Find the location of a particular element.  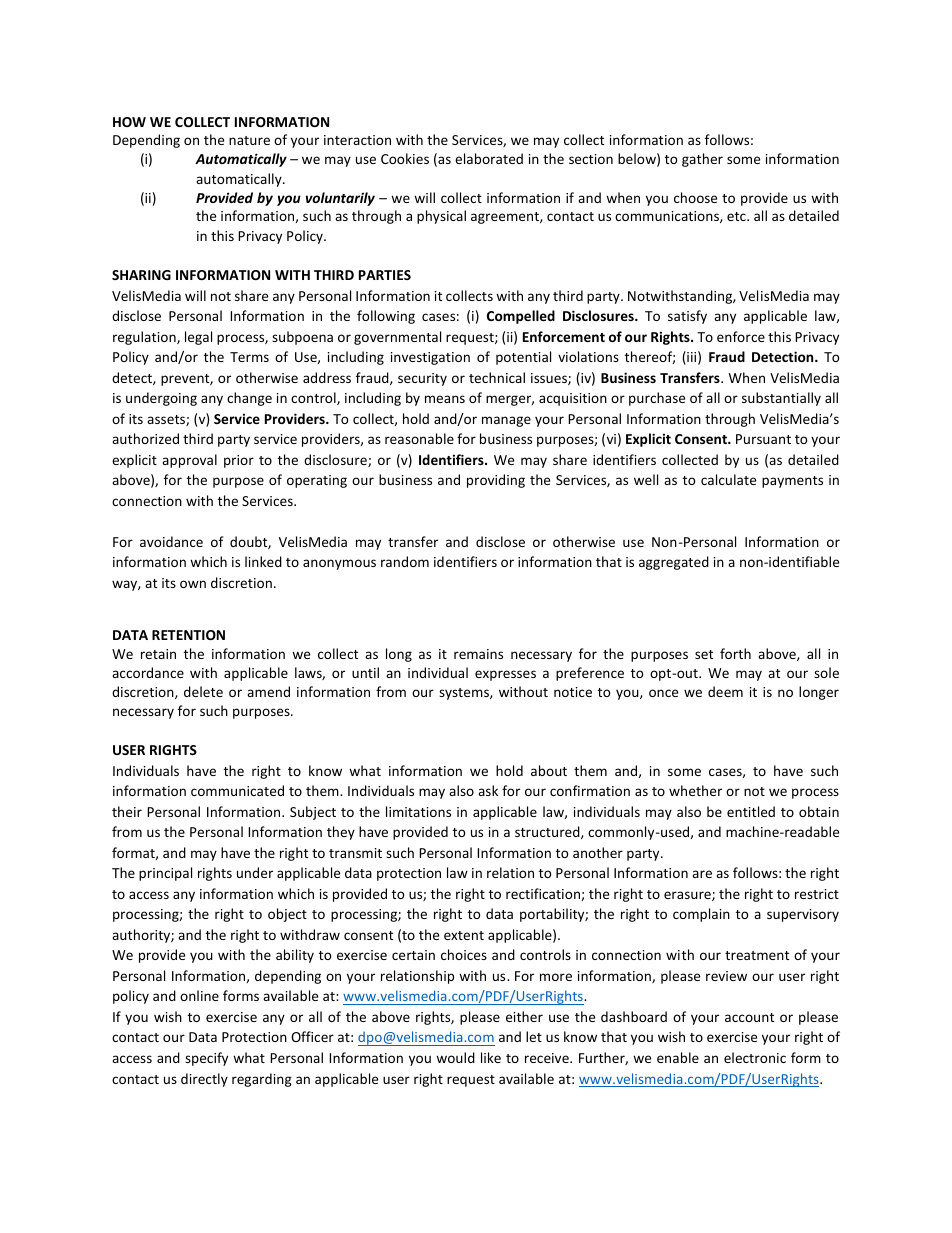

electronic is located at coordinates (755, 1057).
